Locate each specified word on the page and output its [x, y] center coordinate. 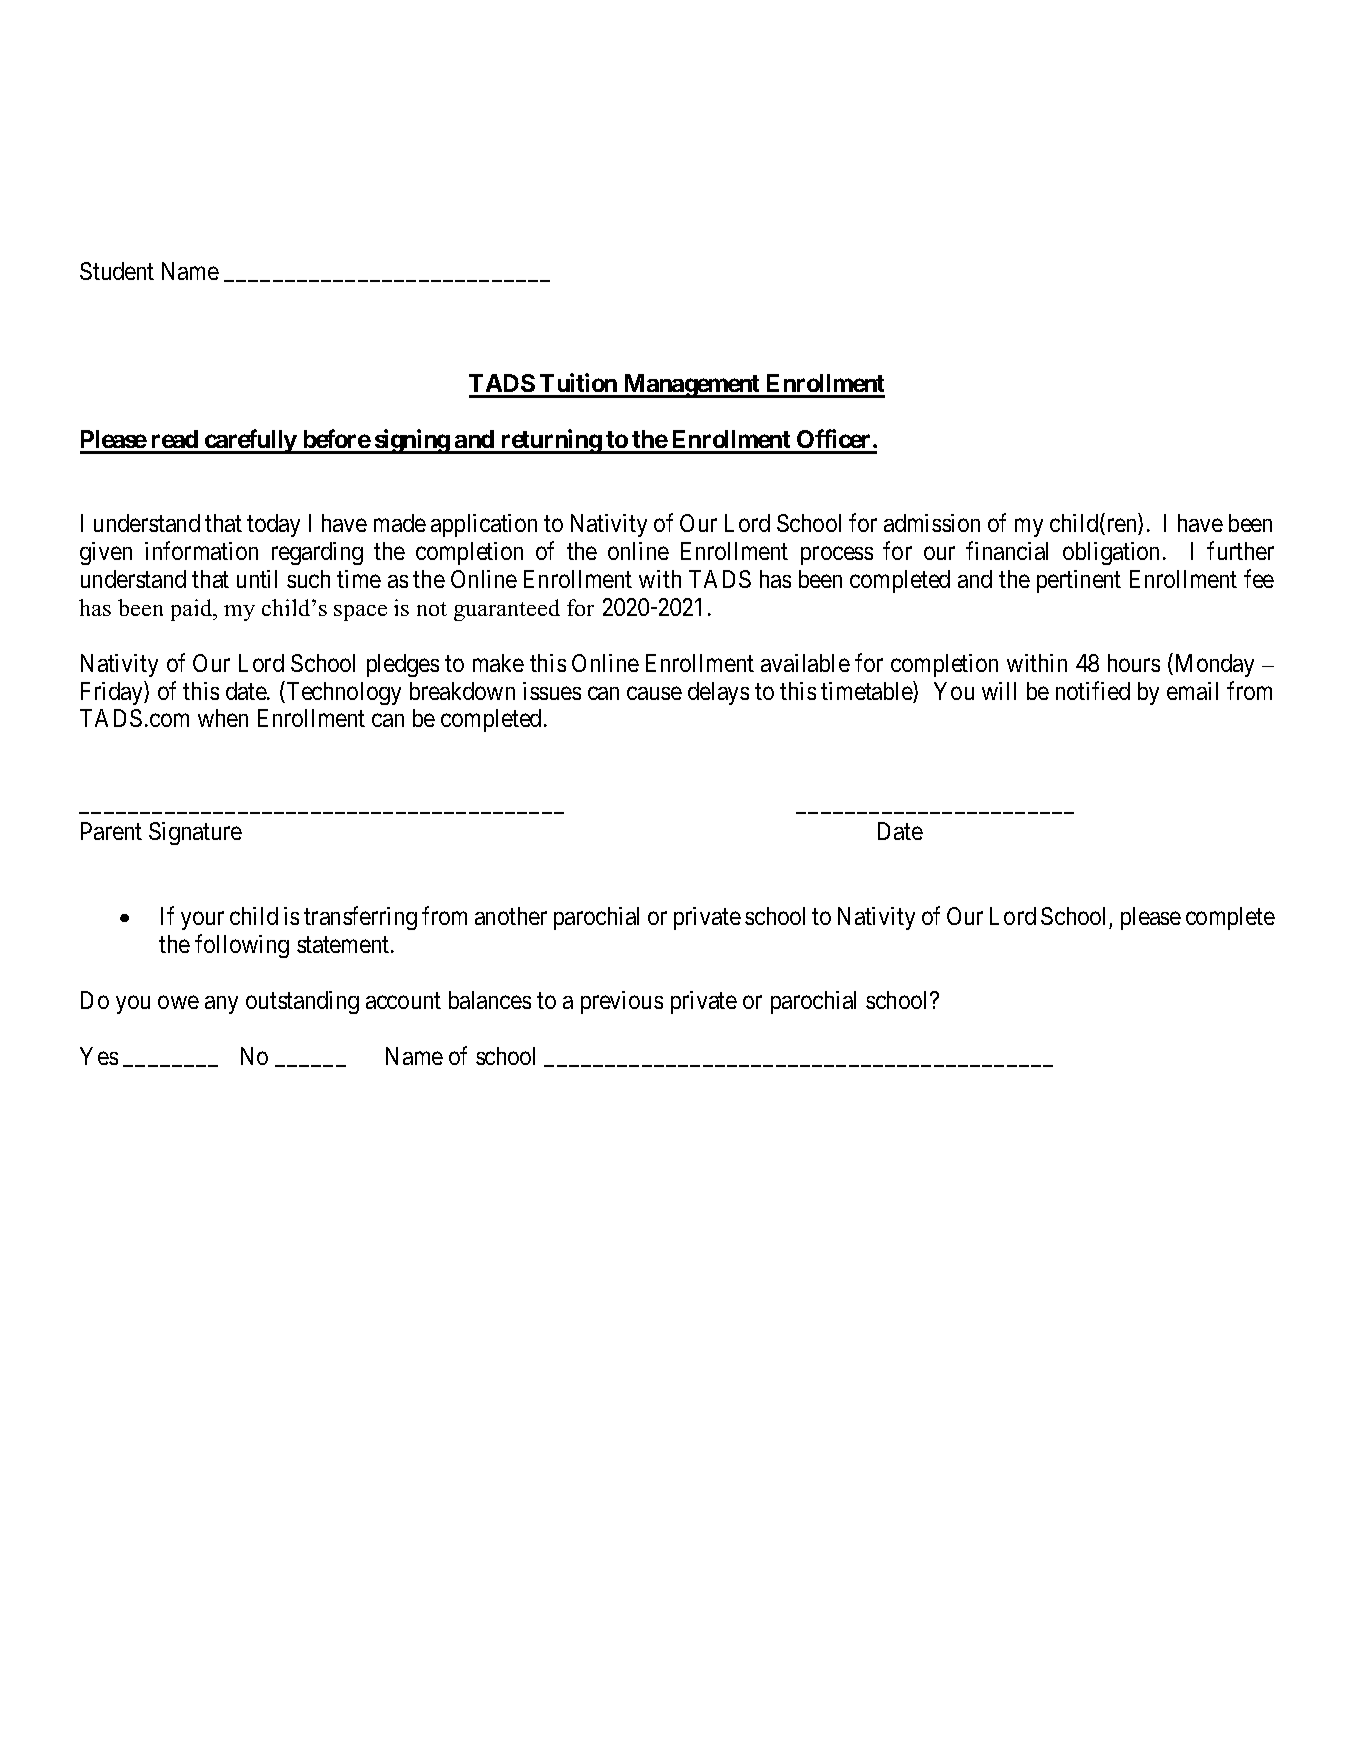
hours [1134, 663]
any [221, 1005]
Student [117, 271]
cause [654, 693]
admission [932, 523]
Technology [342, 693]
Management [691, 386]
